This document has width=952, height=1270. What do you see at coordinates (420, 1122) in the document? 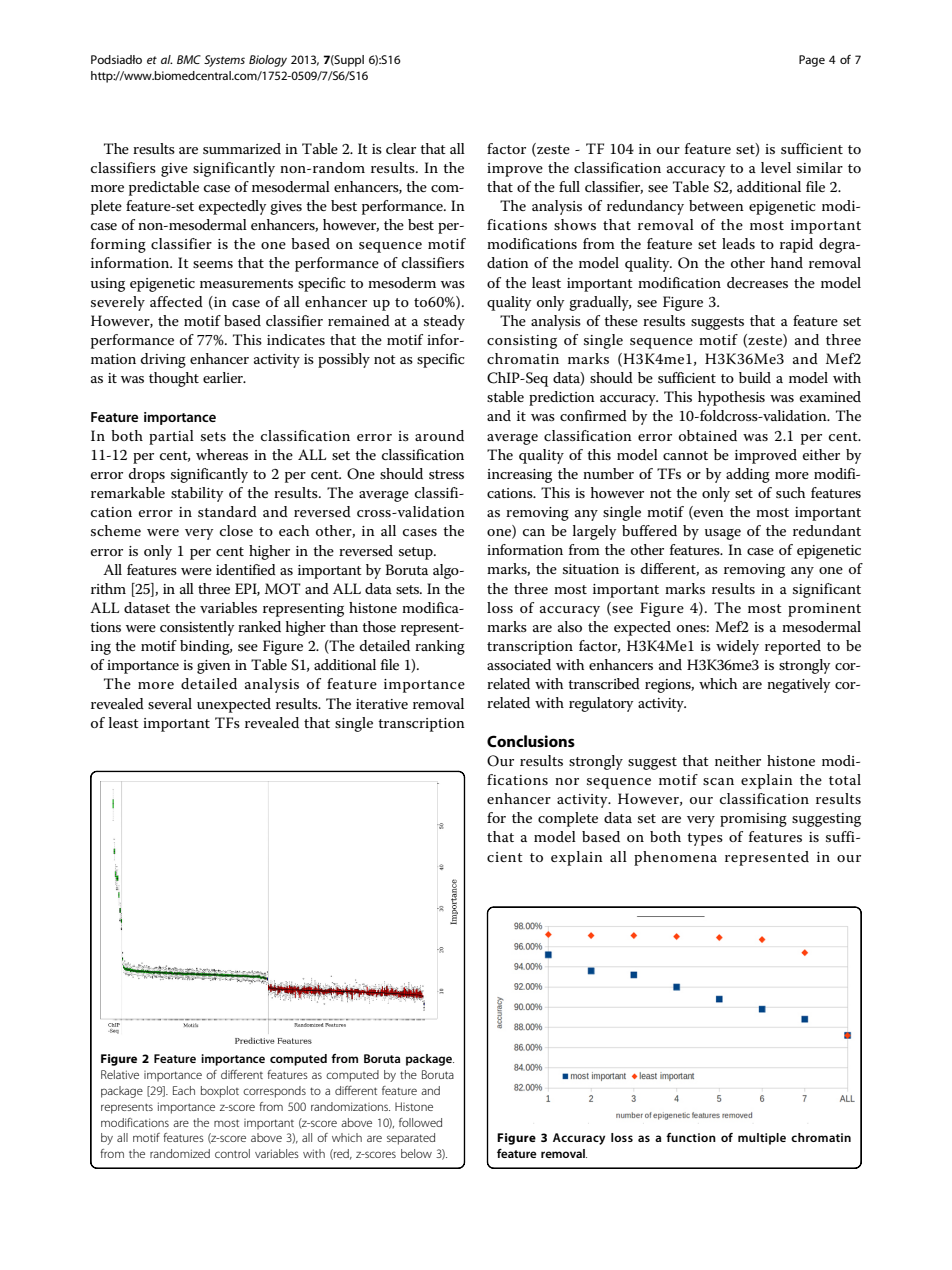
I see `followed` at bounding box center [420, 1122].
